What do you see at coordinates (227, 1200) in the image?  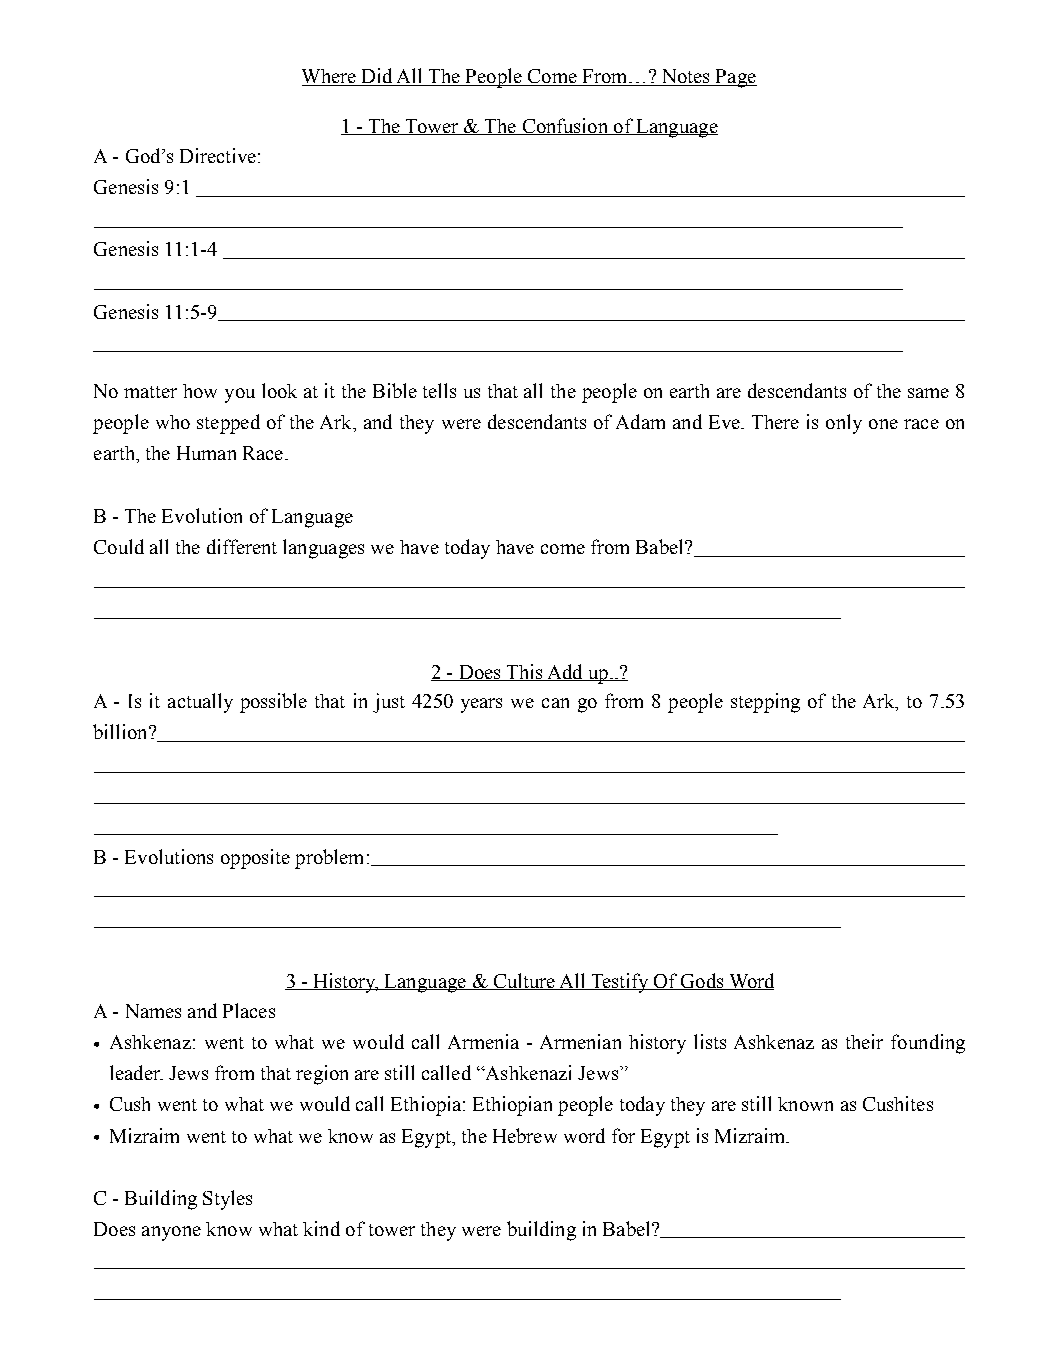 I see `Styles` at bounding box center [227, 1200].
